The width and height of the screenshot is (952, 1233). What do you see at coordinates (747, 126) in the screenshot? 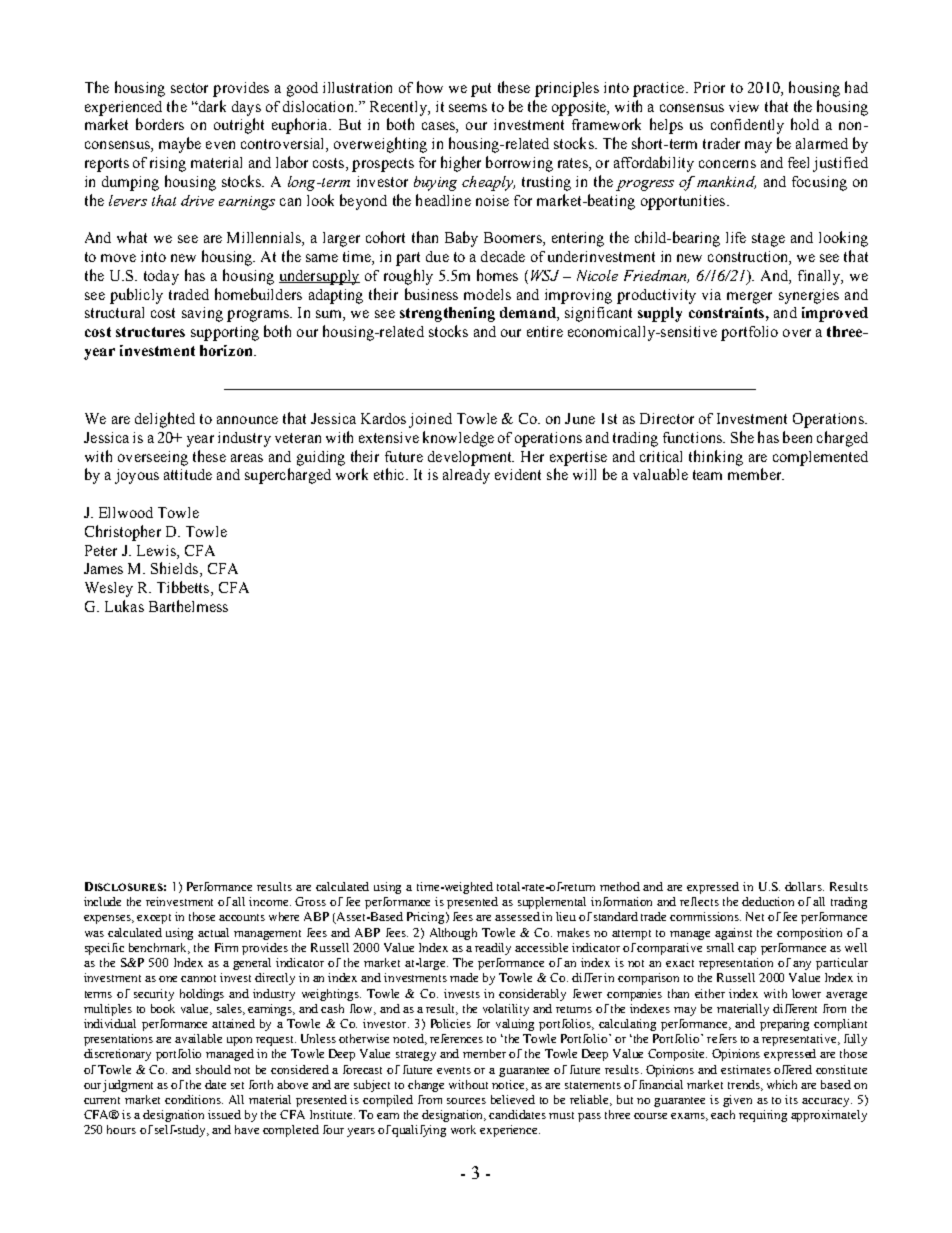
I see `confidently` at bounding box center [747, 126].
